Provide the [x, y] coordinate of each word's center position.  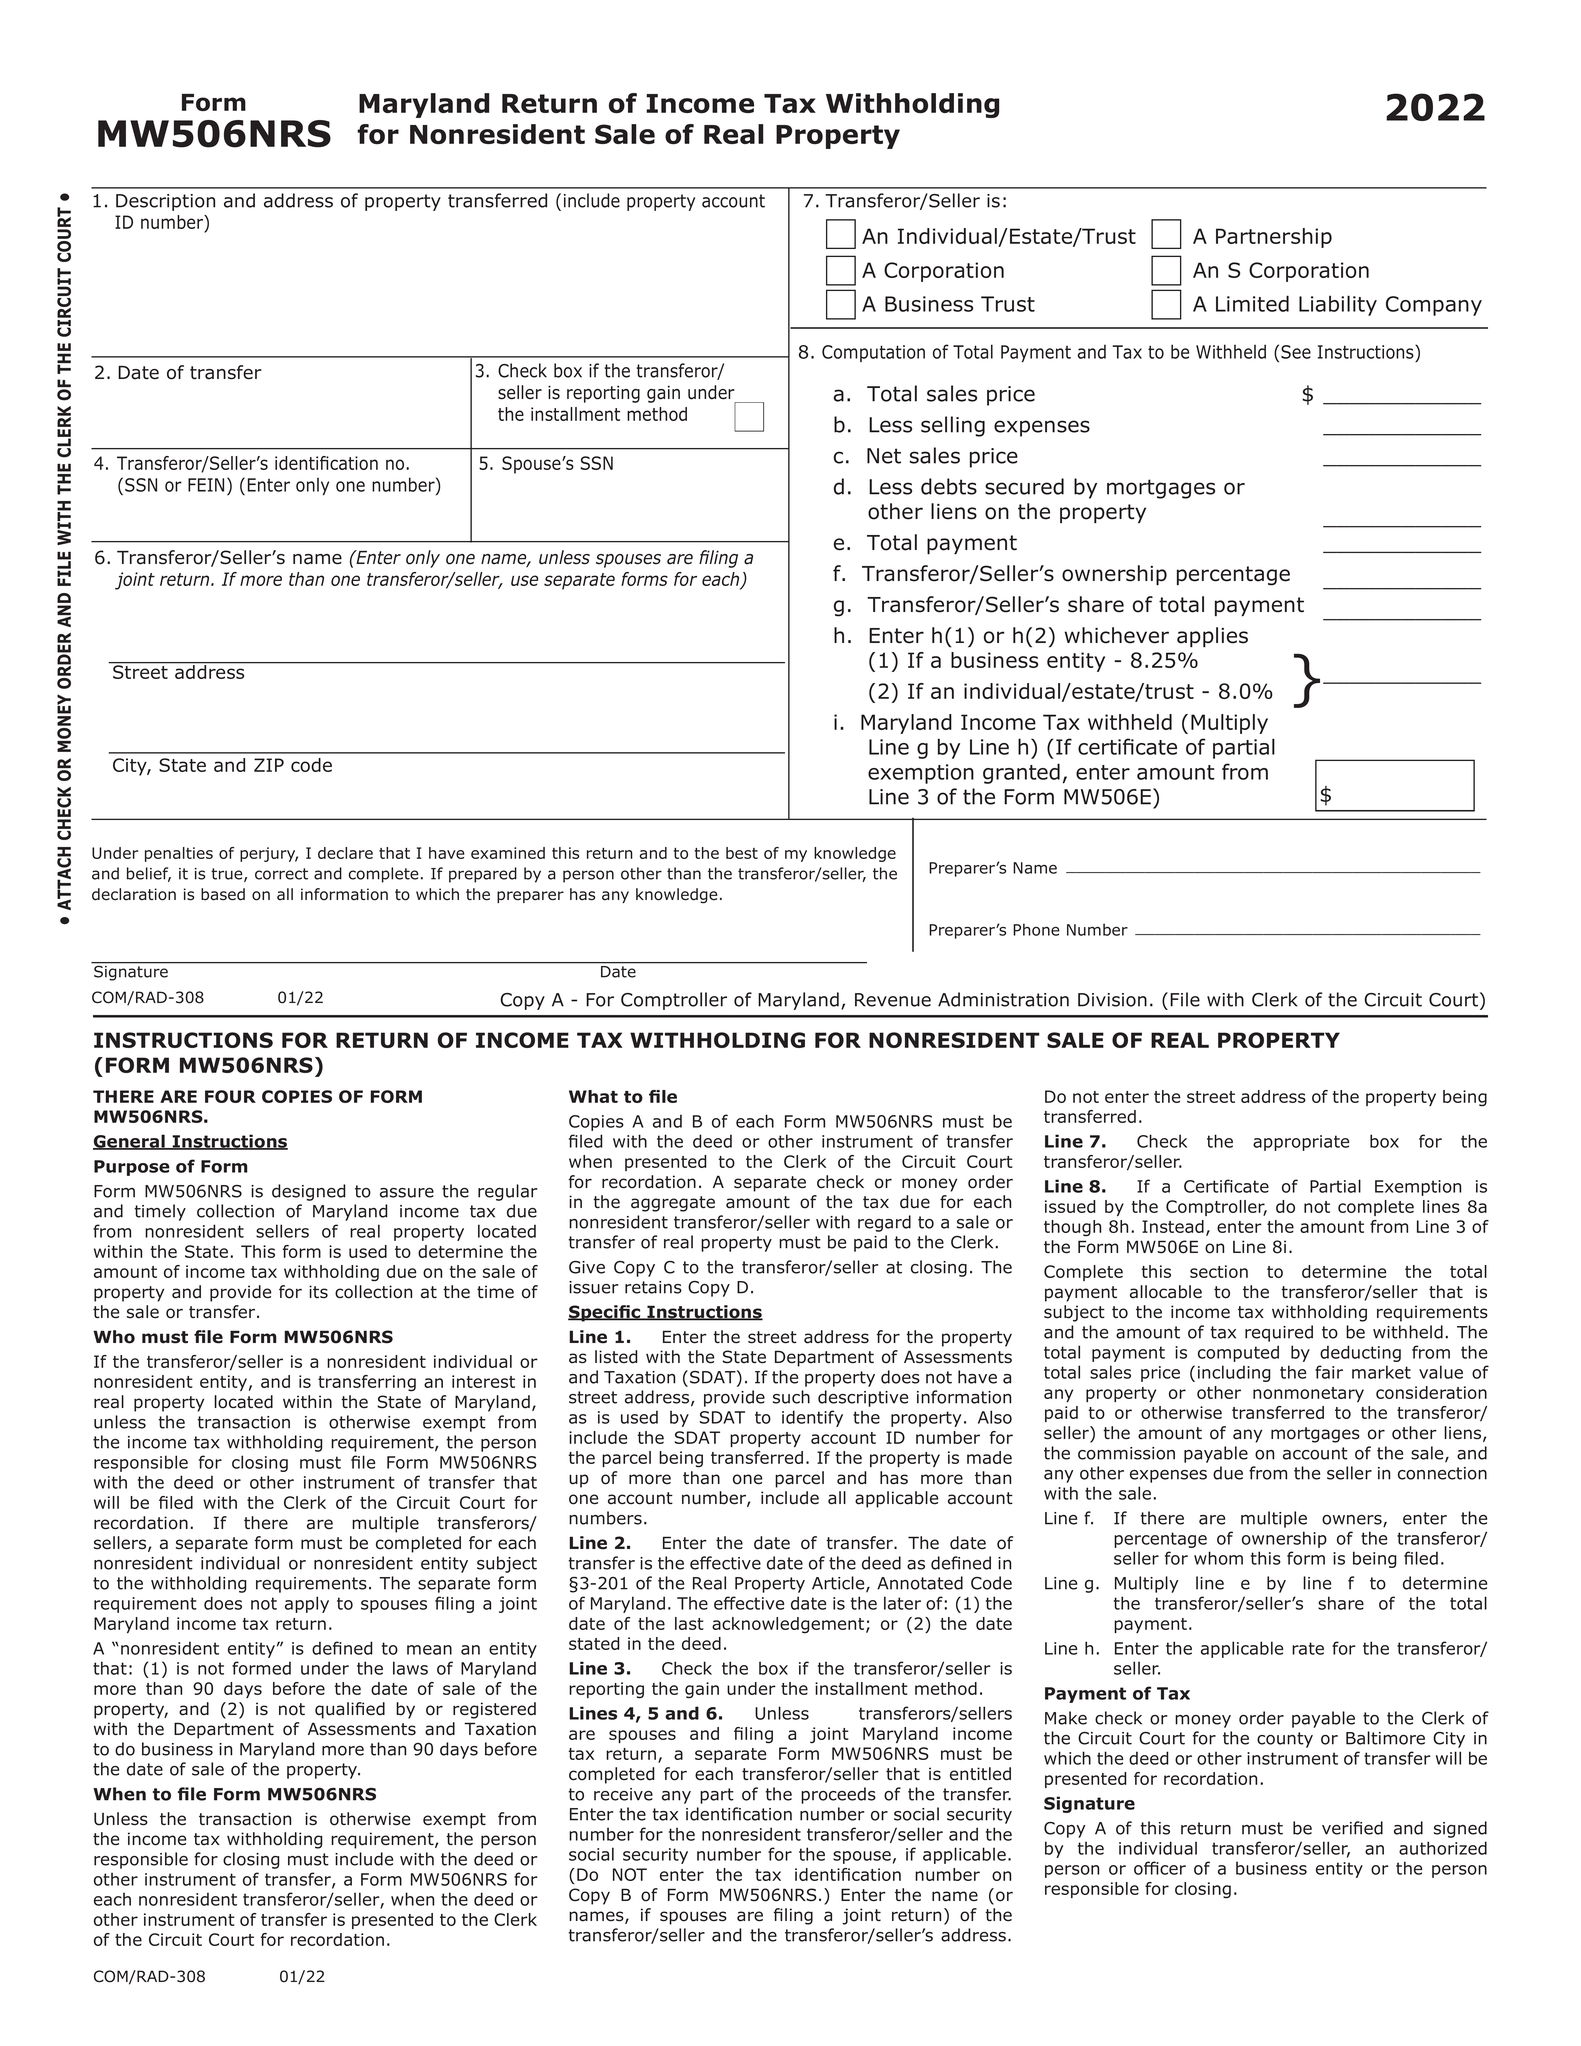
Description [165, 202]
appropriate [1301, 1143]
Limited [1252, 303]
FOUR [230, 1096]
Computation [873, 353]
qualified [350, 1710]
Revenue [893, 1000]
